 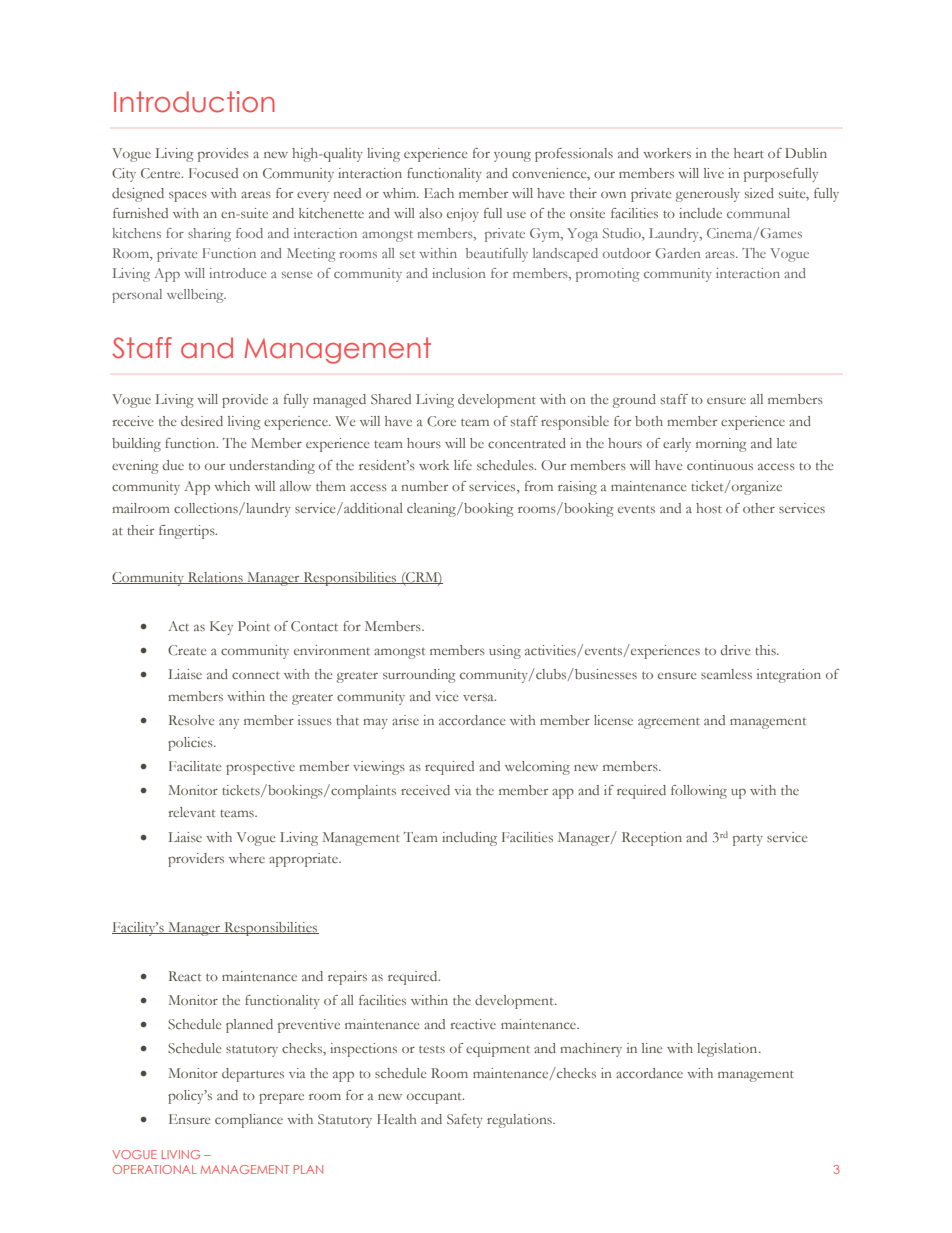 I want to click on Safety, so click(x=465, y=1121).
